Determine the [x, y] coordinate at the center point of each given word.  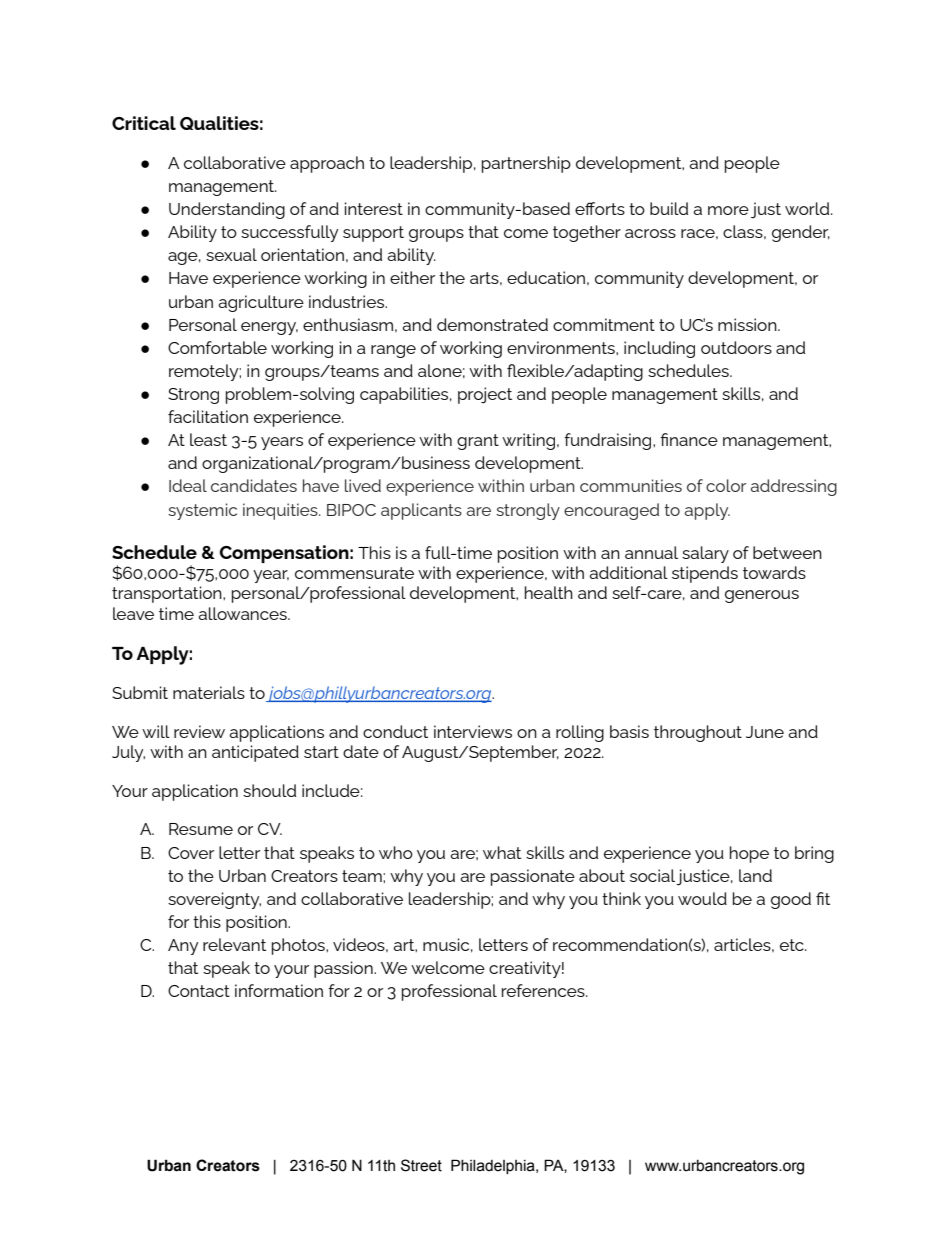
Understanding [227, 210]
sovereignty [214, 900]
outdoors [736, 347]
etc [793, 945]
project [485, 395]
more [728, 210]
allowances [243, 613]
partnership [526, 164]
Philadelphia [494, 1166]
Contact [199, 991]
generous [762, 596]
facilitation [208, 416]
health [549, 592]
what [502, 852]
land [755, 875]
